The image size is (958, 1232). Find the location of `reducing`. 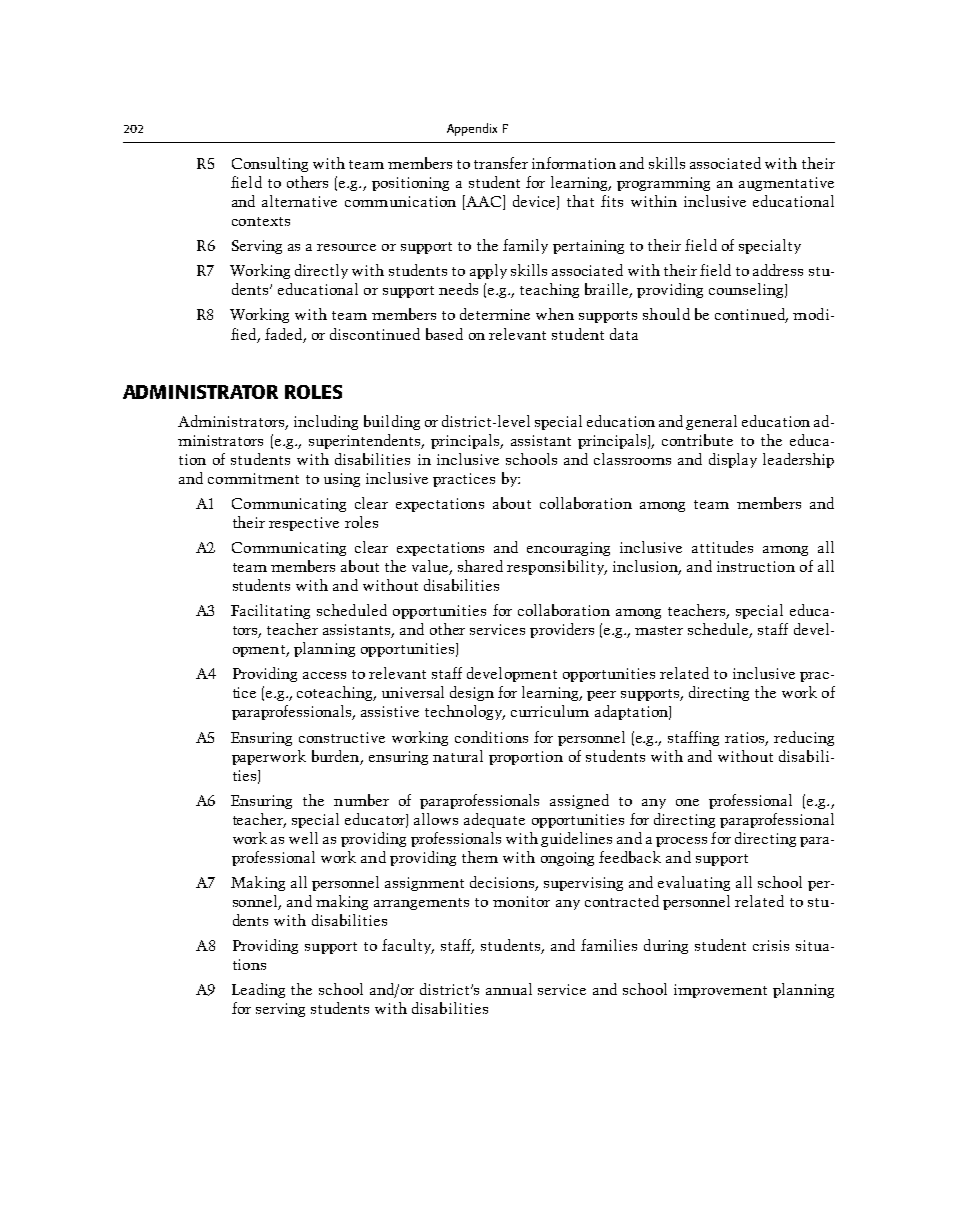

reducing is located at coordinates (804, 738).
